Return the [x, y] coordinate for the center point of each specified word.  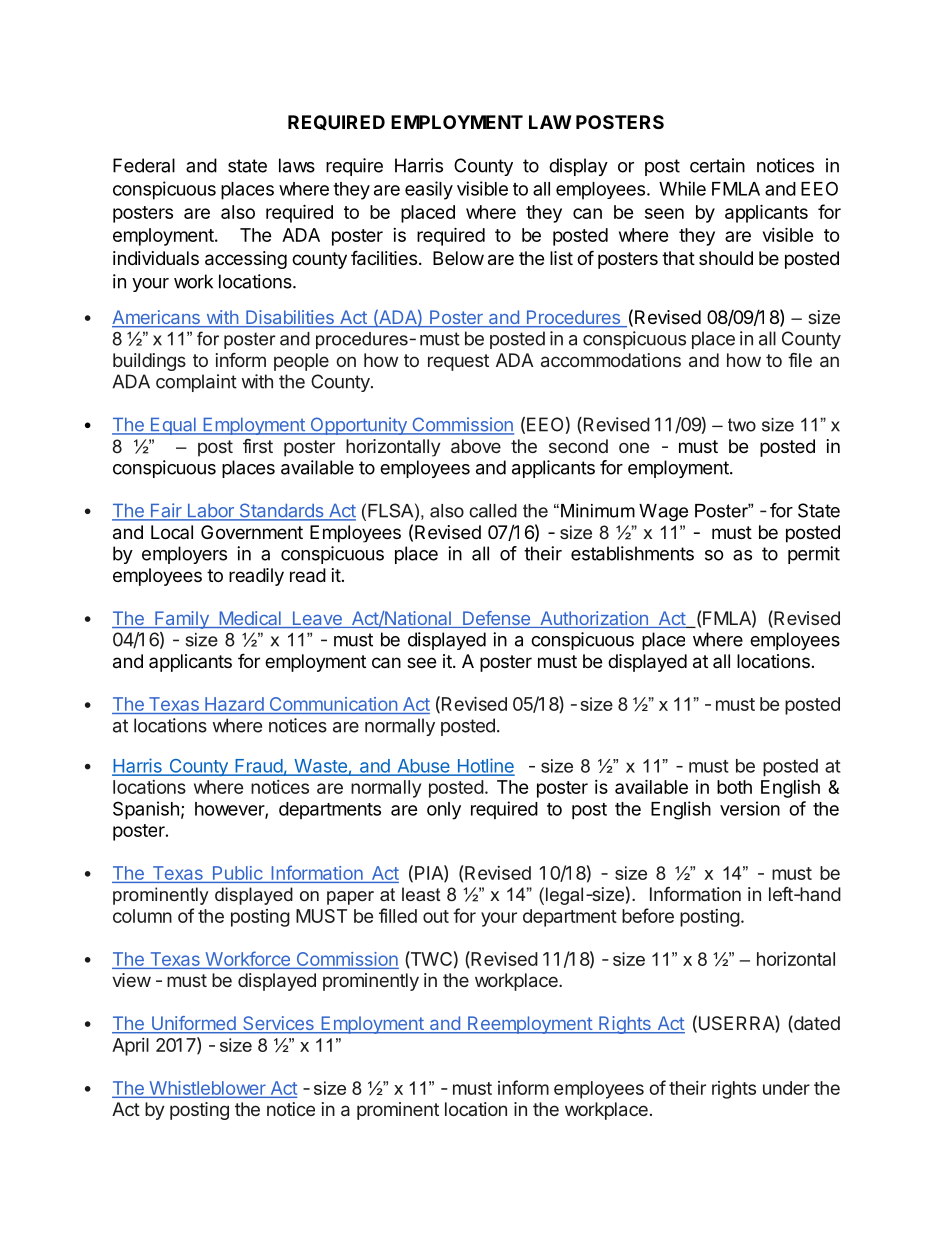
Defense [496, 619]
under [786, 1088]
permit [814, 555]
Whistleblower [207, 1089]
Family [182, 620]
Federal [144, 165]
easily [429, 190]
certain [717, 165]
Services [278, 1024]
